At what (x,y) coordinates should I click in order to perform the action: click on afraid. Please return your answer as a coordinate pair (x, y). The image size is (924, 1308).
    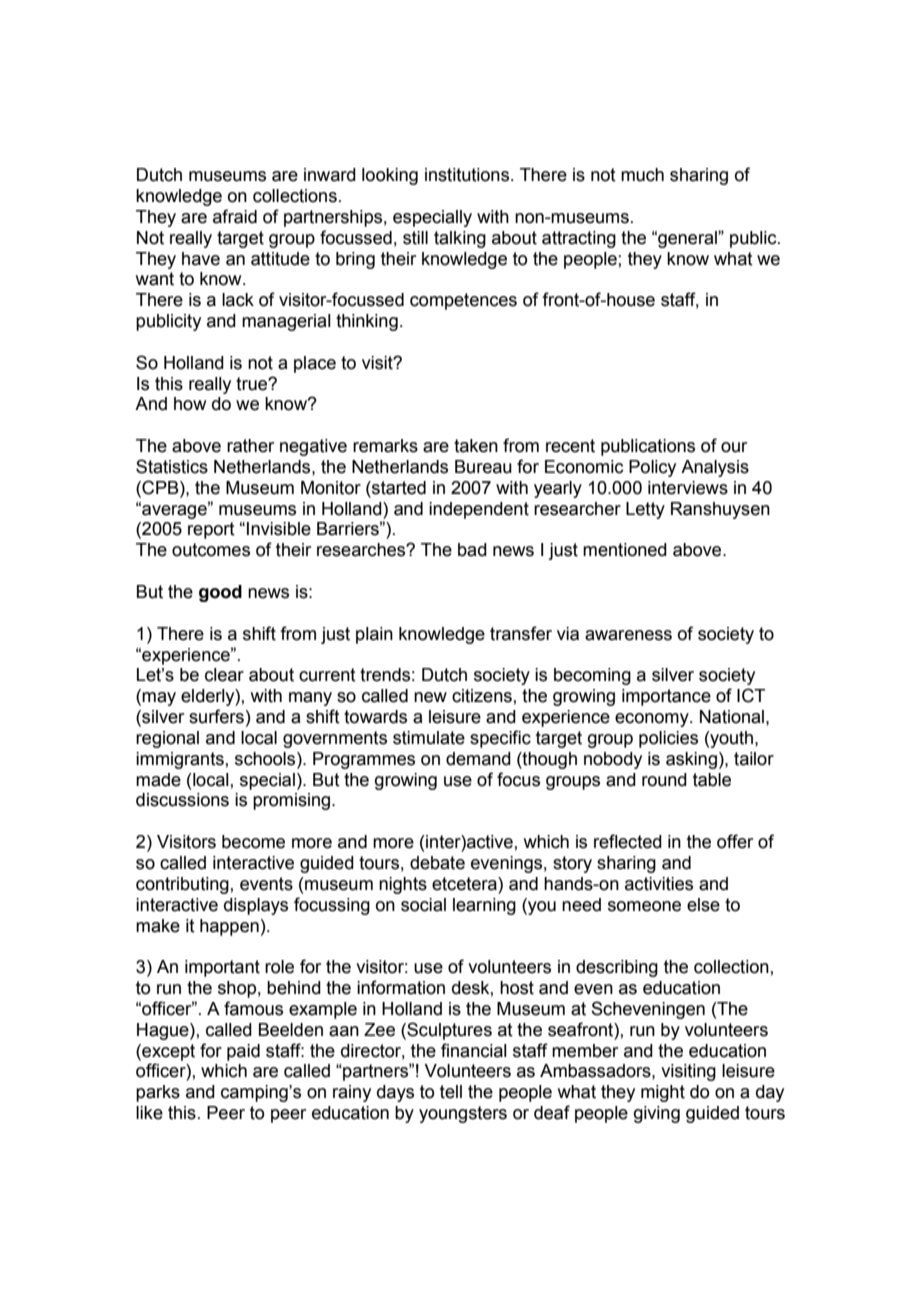
    Looking at the image, I should click on (235, 216).
